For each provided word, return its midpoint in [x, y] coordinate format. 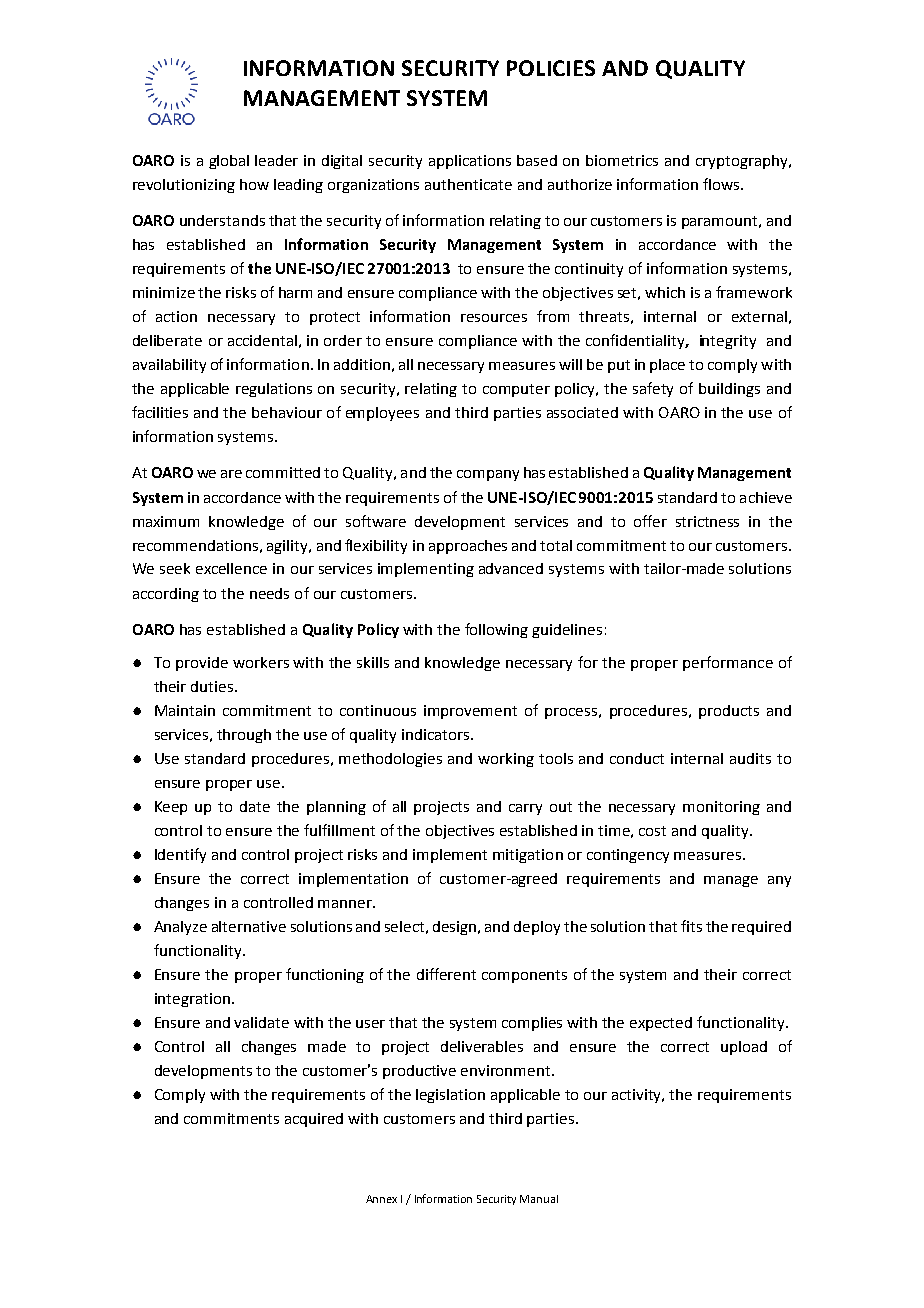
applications [470, 162]
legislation [450, 1096]
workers [261, 662]
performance [728, 663]
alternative [249, 926]
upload [744, 1048]
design [456, 928]
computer [516, 390]
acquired [314, 1120]
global [229, 162]
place [667, 366]
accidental [262, 340]
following [496, 630]
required [761, 928]
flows [722, 184]
